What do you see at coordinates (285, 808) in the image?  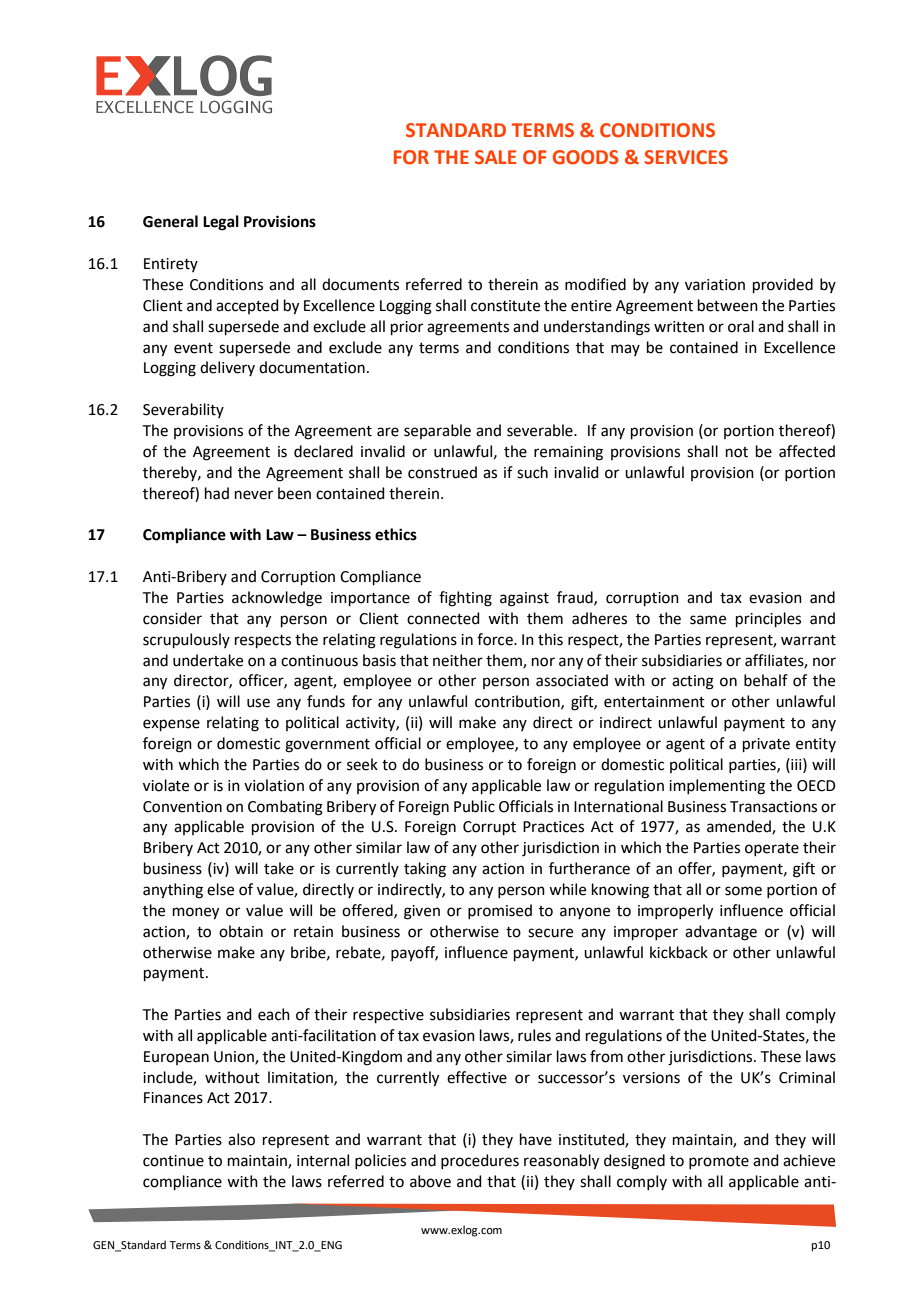 I see `Combating` at bounding box center [285, 808].
